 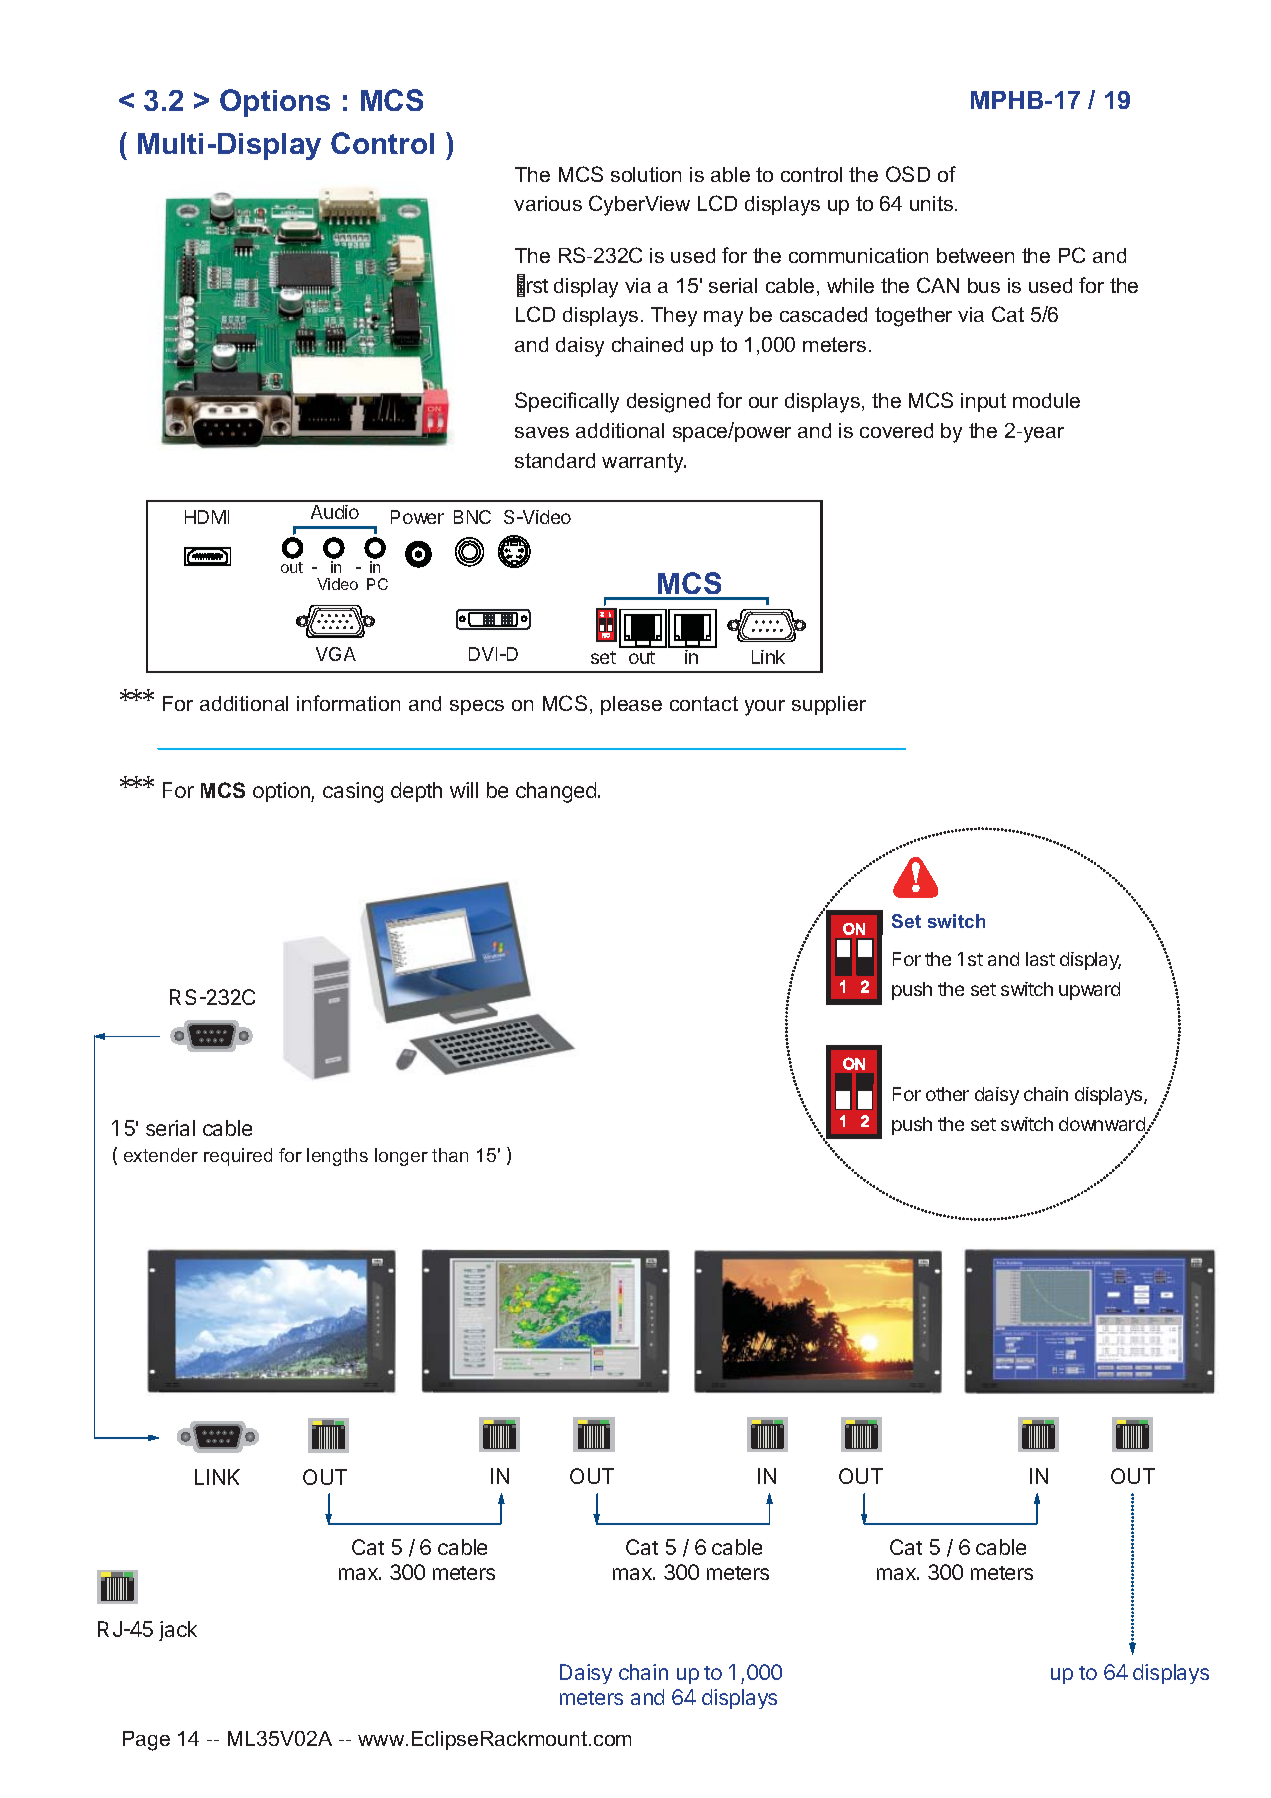 I want to click on required, so click(x=238, y=1157).
